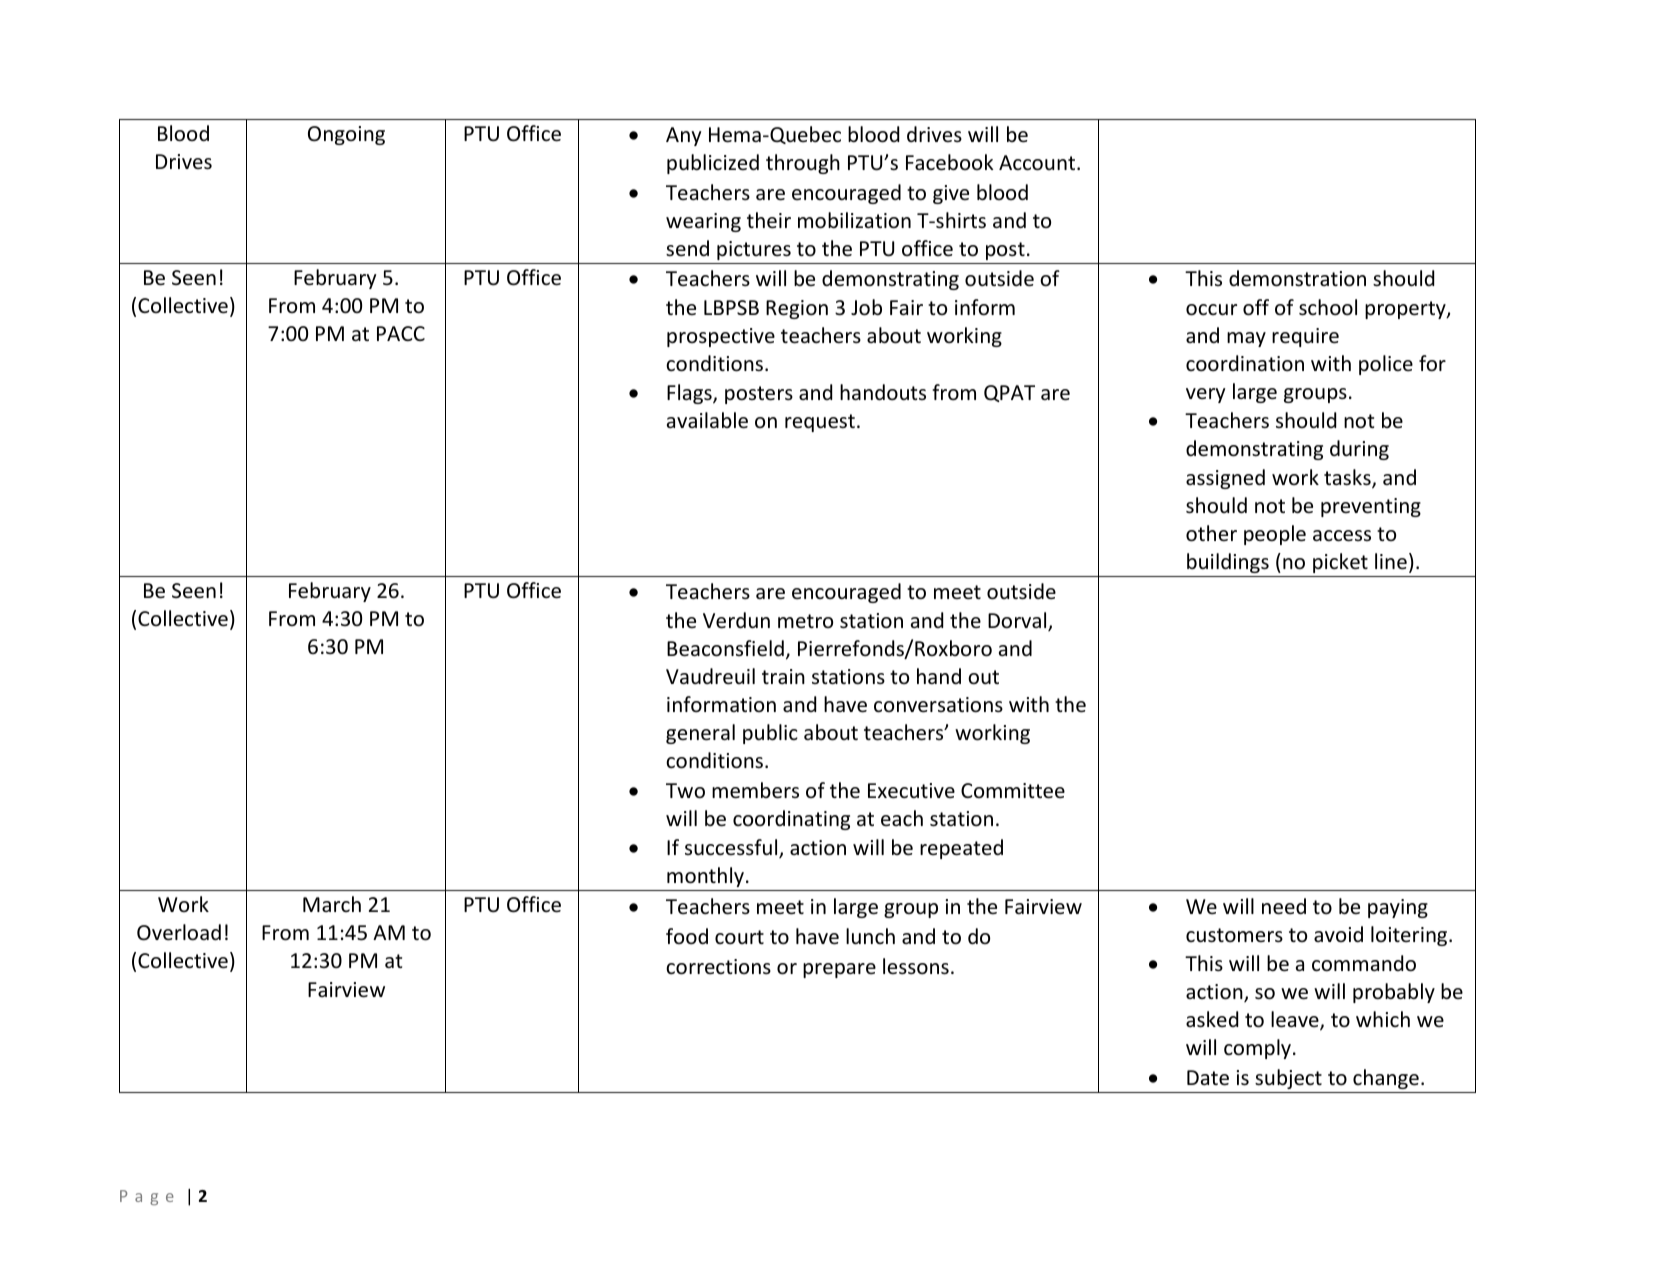 This document has height=1282, width=1659. Describe the element at coordinates (346, 135) in the document. I see `Ongoing` at that location.
